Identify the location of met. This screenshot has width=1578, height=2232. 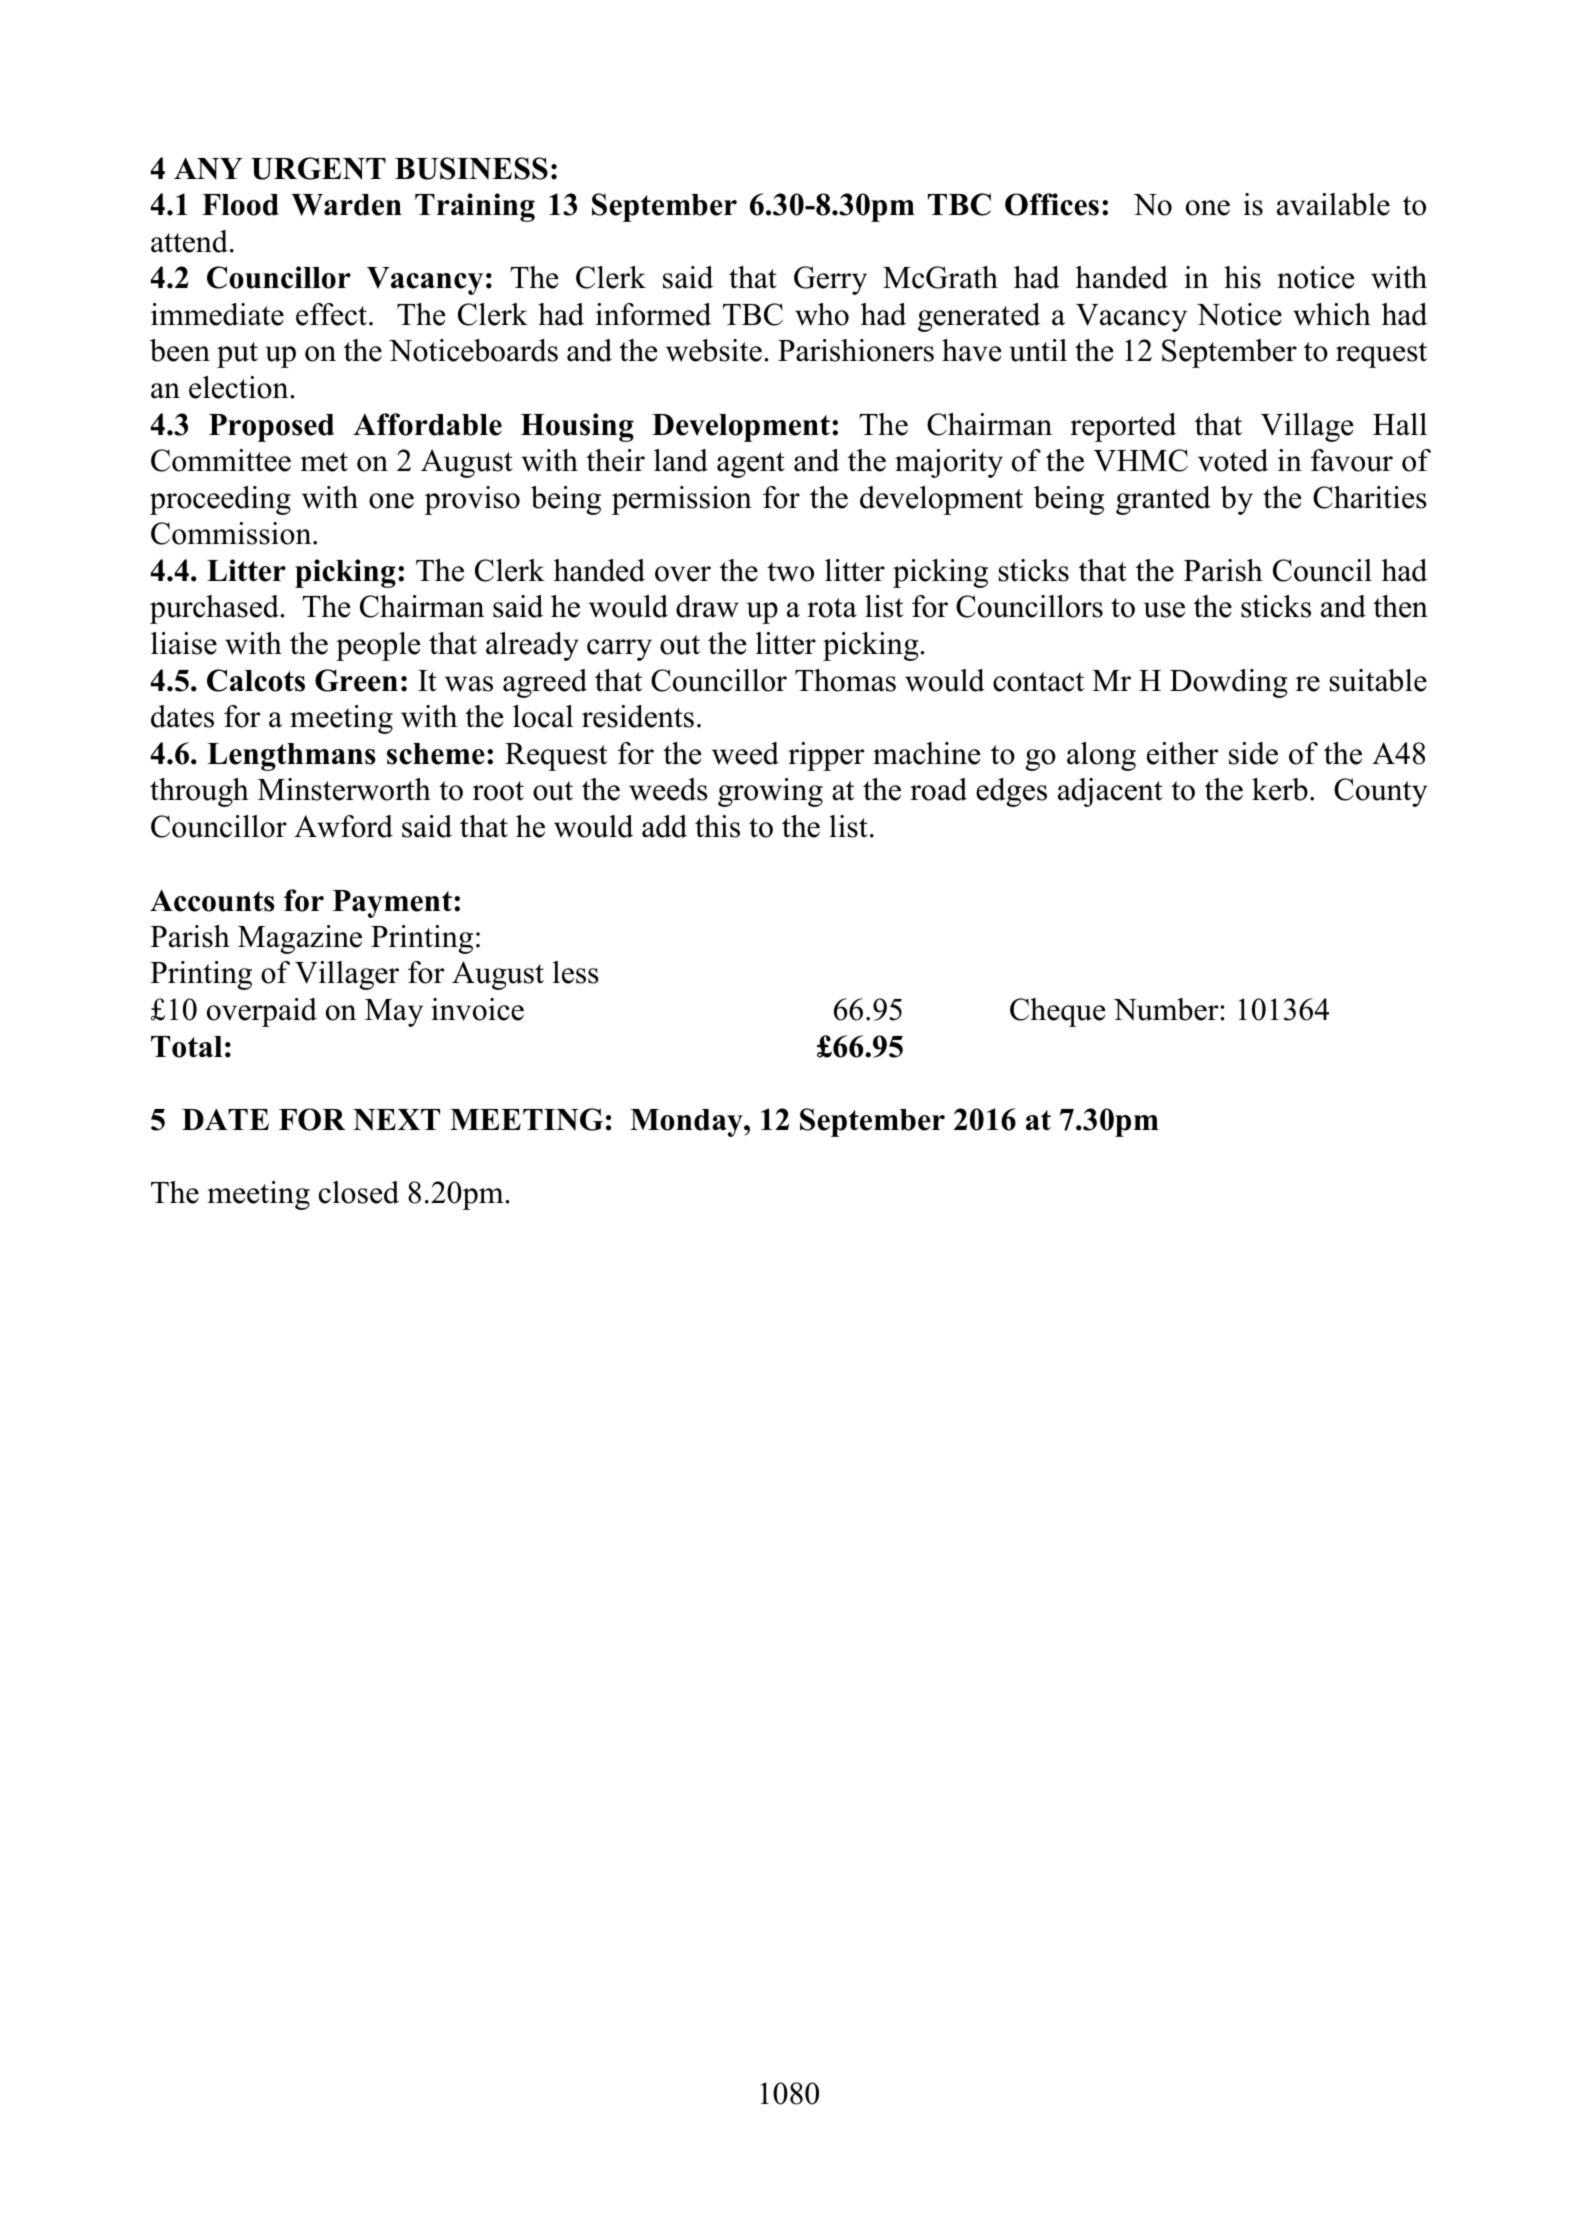
(324, 462).
